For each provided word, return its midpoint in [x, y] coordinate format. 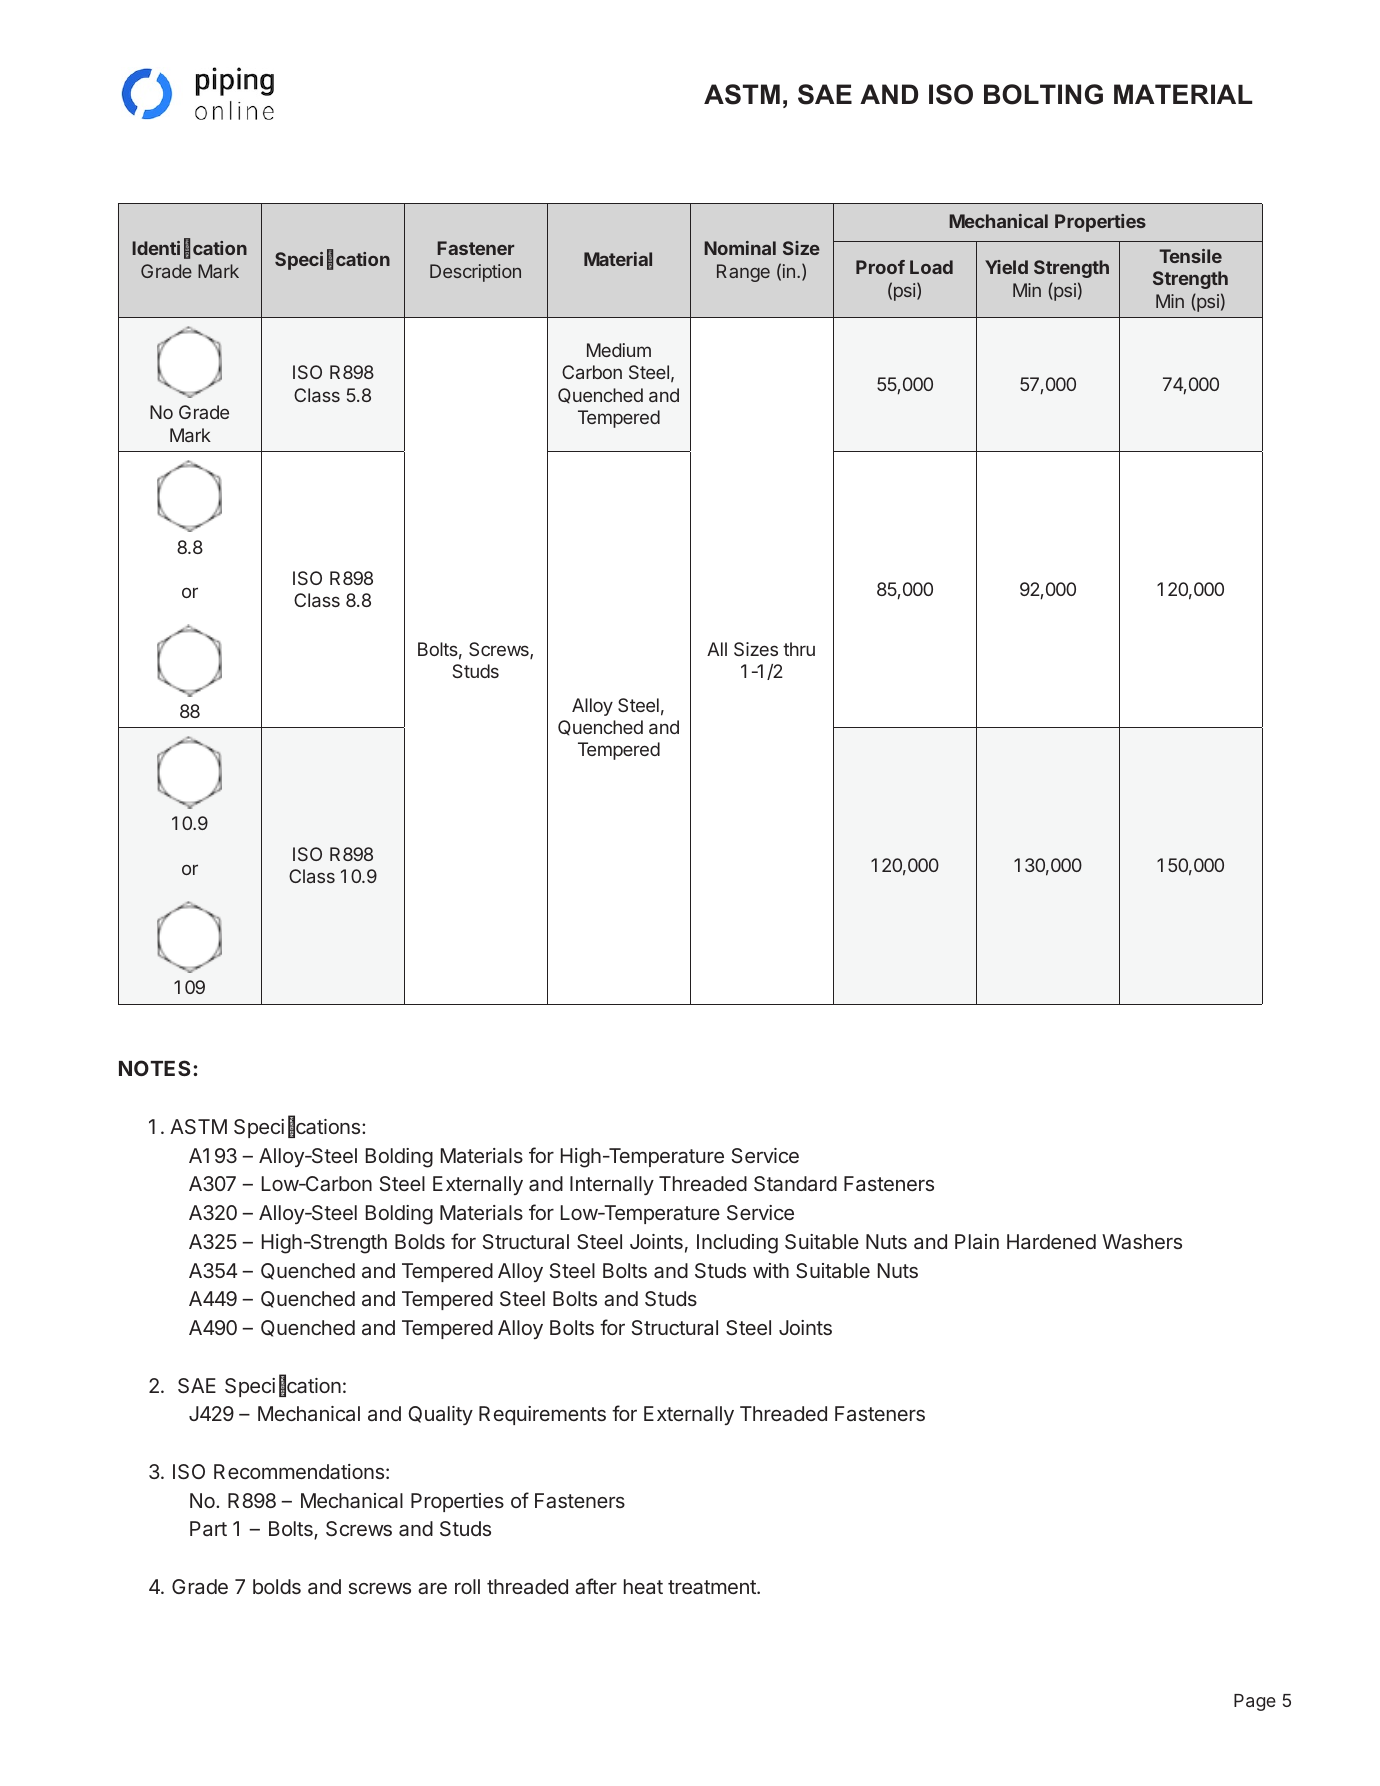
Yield [1006, 267]
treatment [713, 1587]
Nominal [740, 248]
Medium [619, 350]
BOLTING [1043, 94]
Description [475, 273]
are [432, 1588]
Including [737, 1244]
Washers [1142, 1241]
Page [1255, 1702]
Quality [440, 1415]
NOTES [155, 1068]
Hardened [1051, 1241]
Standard [795, 1183]
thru [799, 649]
